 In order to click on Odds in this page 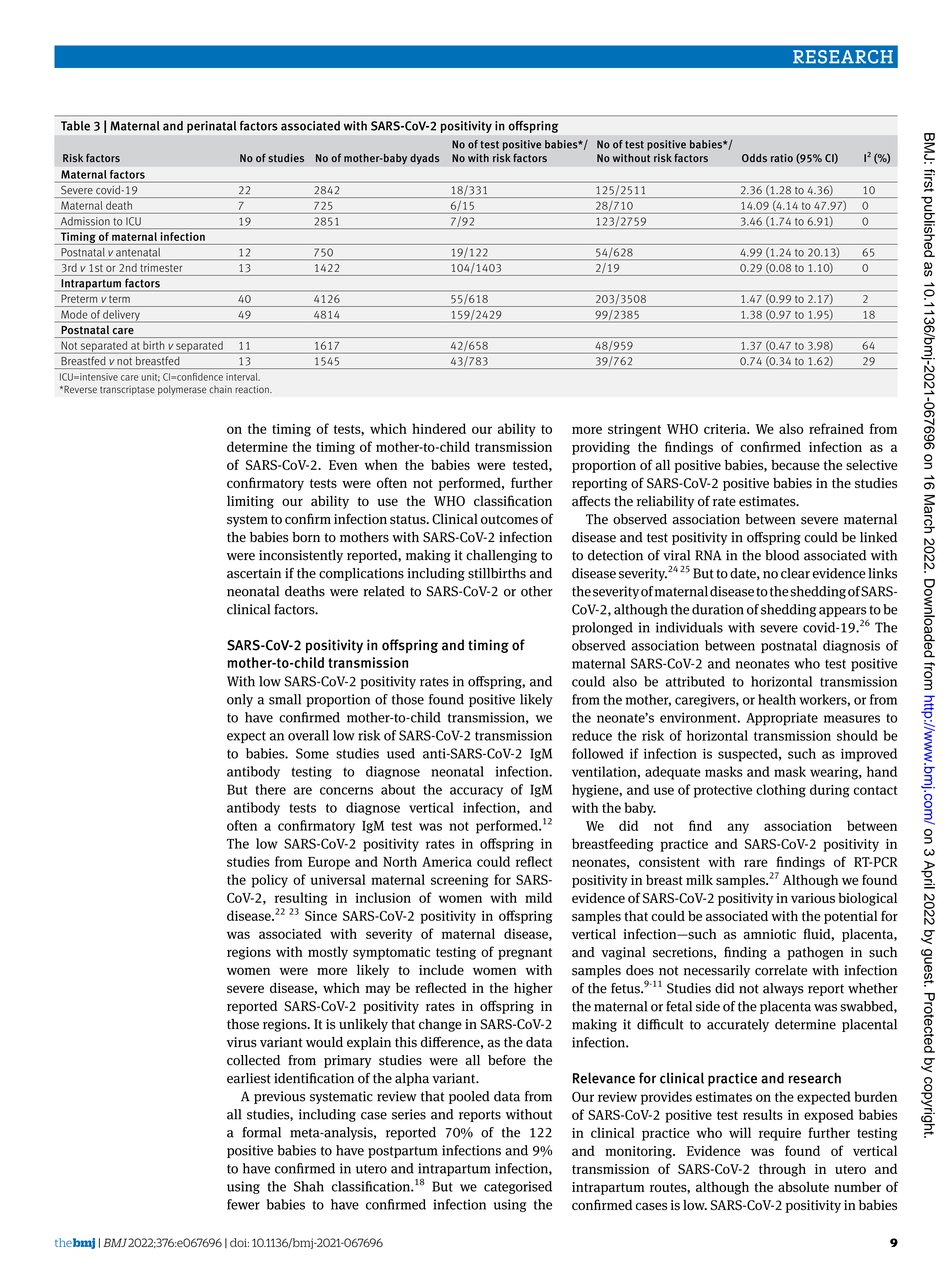, I will do `click(754, 158)`.
